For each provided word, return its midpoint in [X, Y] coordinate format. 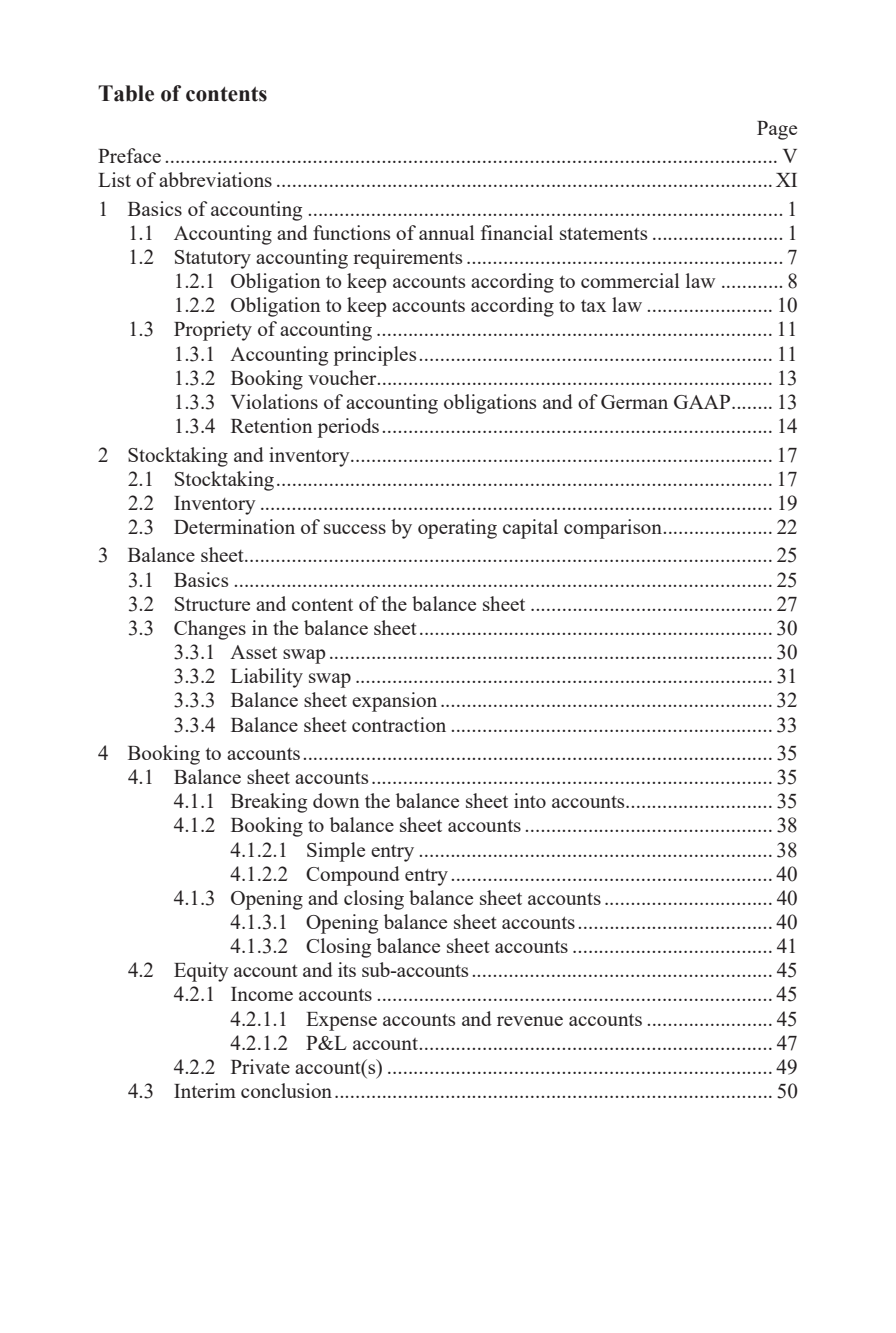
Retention [271, 425]
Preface [129, 155]
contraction [399, 724]
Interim [205, 1090]
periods [348, 428]
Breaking [269, 803]
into [530, 800]
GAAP [703, 402]
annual [446, 232]
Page [777, 130]
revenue [530, 1021]
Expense [341, 1021]
